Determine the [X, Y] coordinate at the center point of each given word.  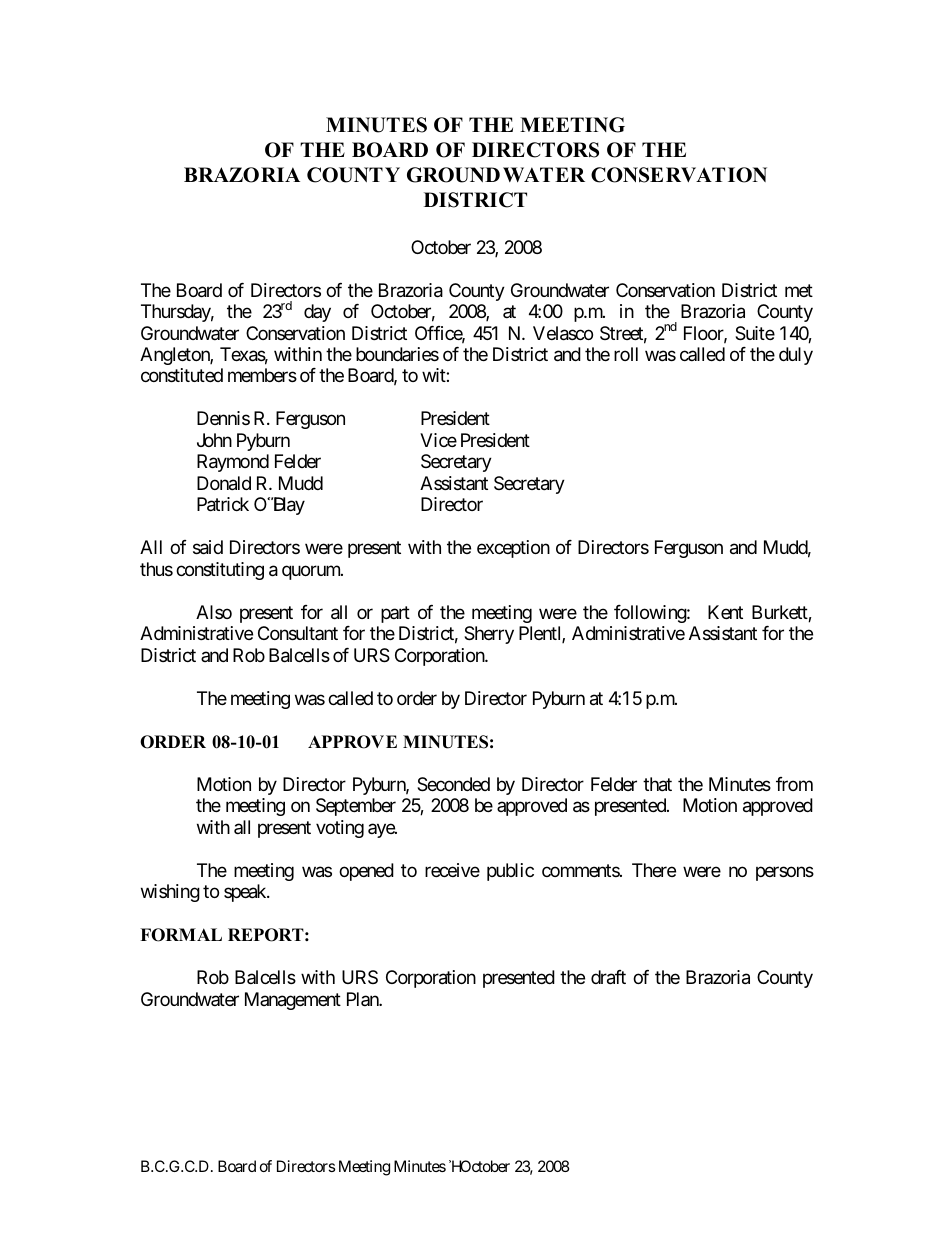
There [654, 870]
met [799, 290]
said [208, 547]
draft [608, 977]
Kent [725, 612]
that [657, 784]
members [262, 375]
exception [513, 549]
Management [293, 1001]
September [356, 807]
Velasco [563, 333]
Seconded [453, 784]
